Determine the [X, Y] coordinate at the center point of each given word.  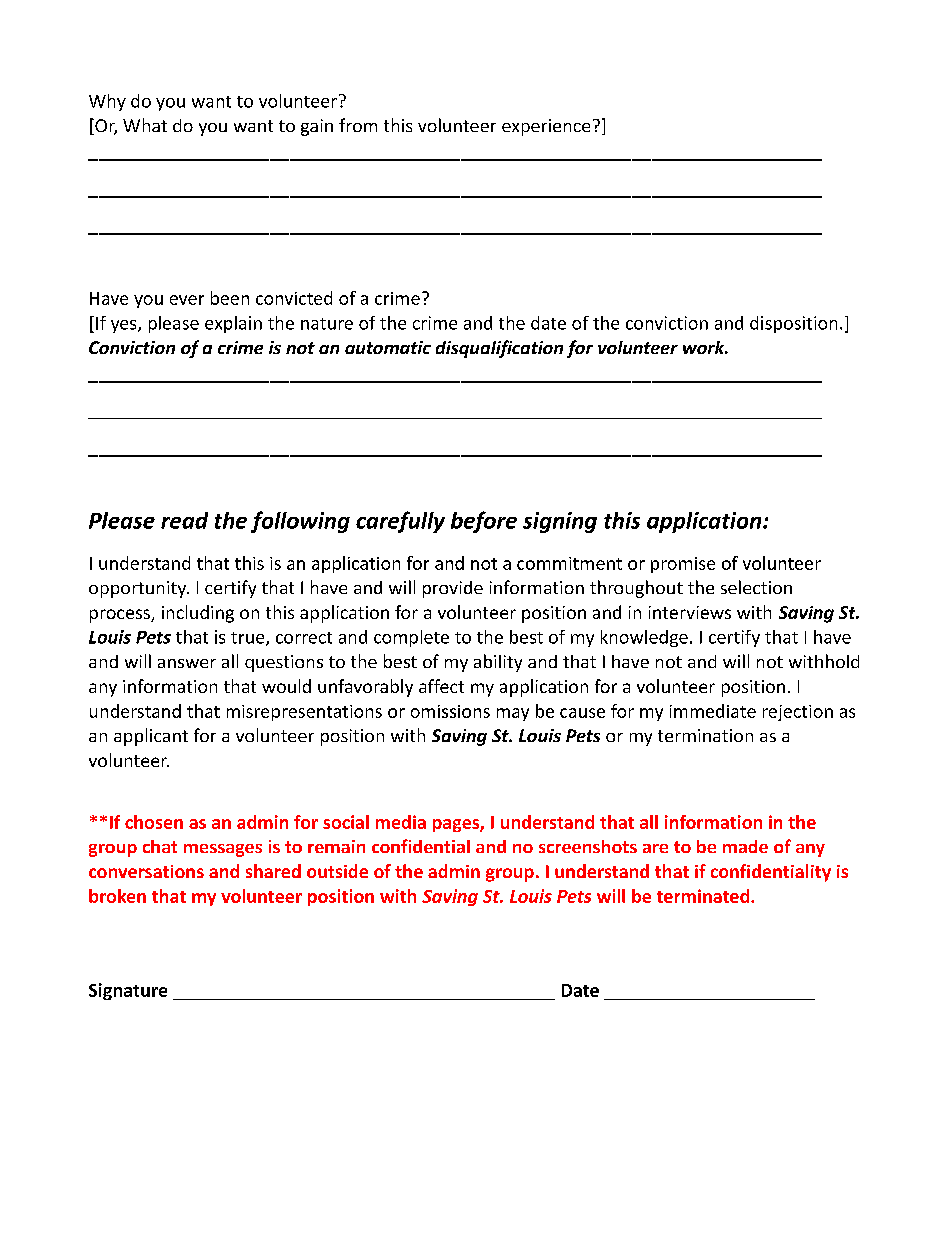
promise [683, 565]
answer [187, 663]
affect [441, 686]
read [184, 520]
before [484, 522]
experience [546, 127]
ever [187, 300]
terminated [704, 896]
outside [337, 871]
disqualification [499, 349]
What [145, 125]
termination [705, 735]
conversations [146, 871]
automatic [388, 347]
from [358, 125]
